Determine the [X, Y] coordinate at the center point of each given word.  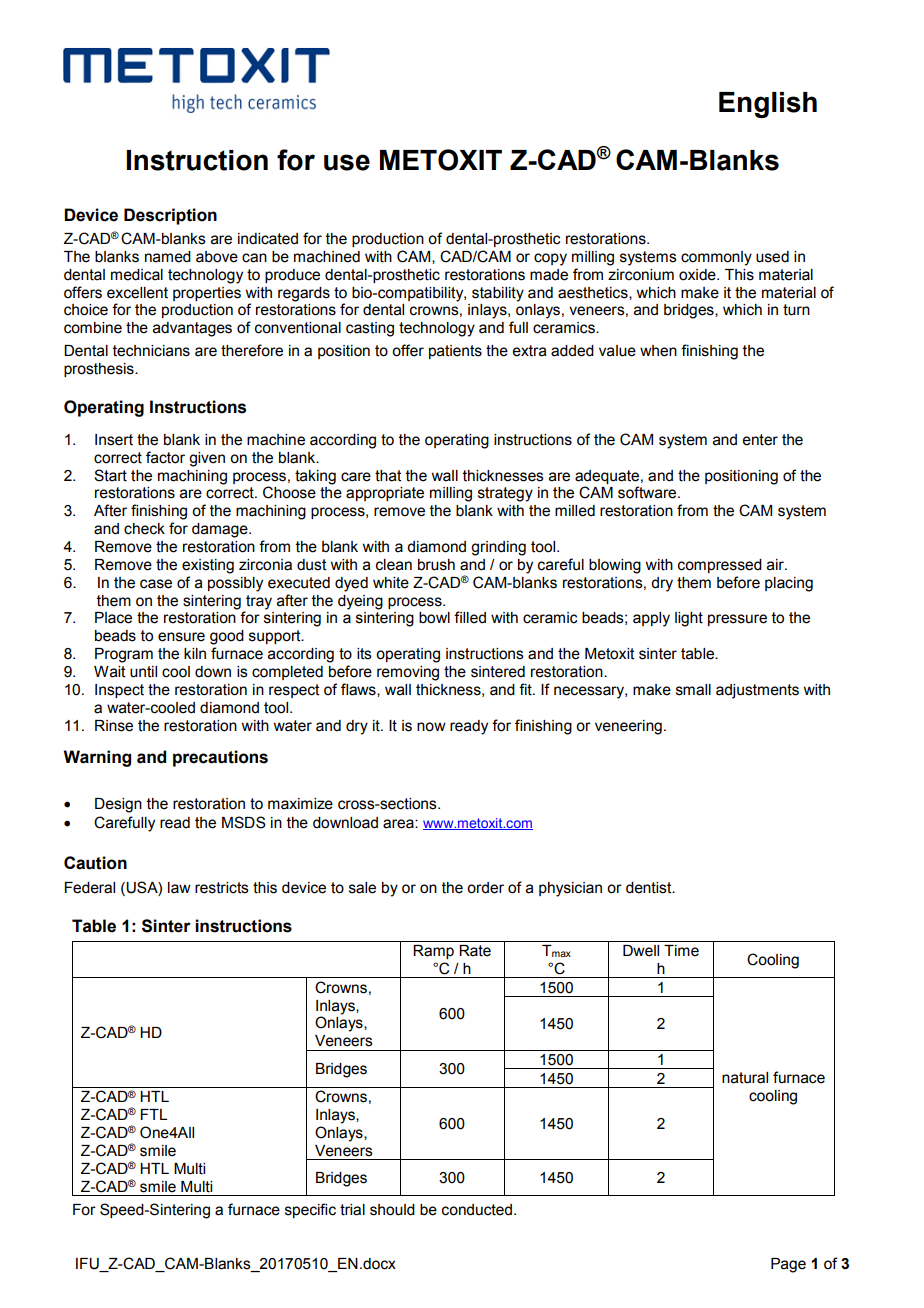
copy [550, 259]
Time [681, 951]
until [143, 672]
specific [310, 1210]
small [693, 690]
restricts [222, 888]
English [768, 105]
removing [408, 673]
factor [165, 457]
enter [760, 440]
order [485, 888]
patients [455, 352]
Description [170, 216]
